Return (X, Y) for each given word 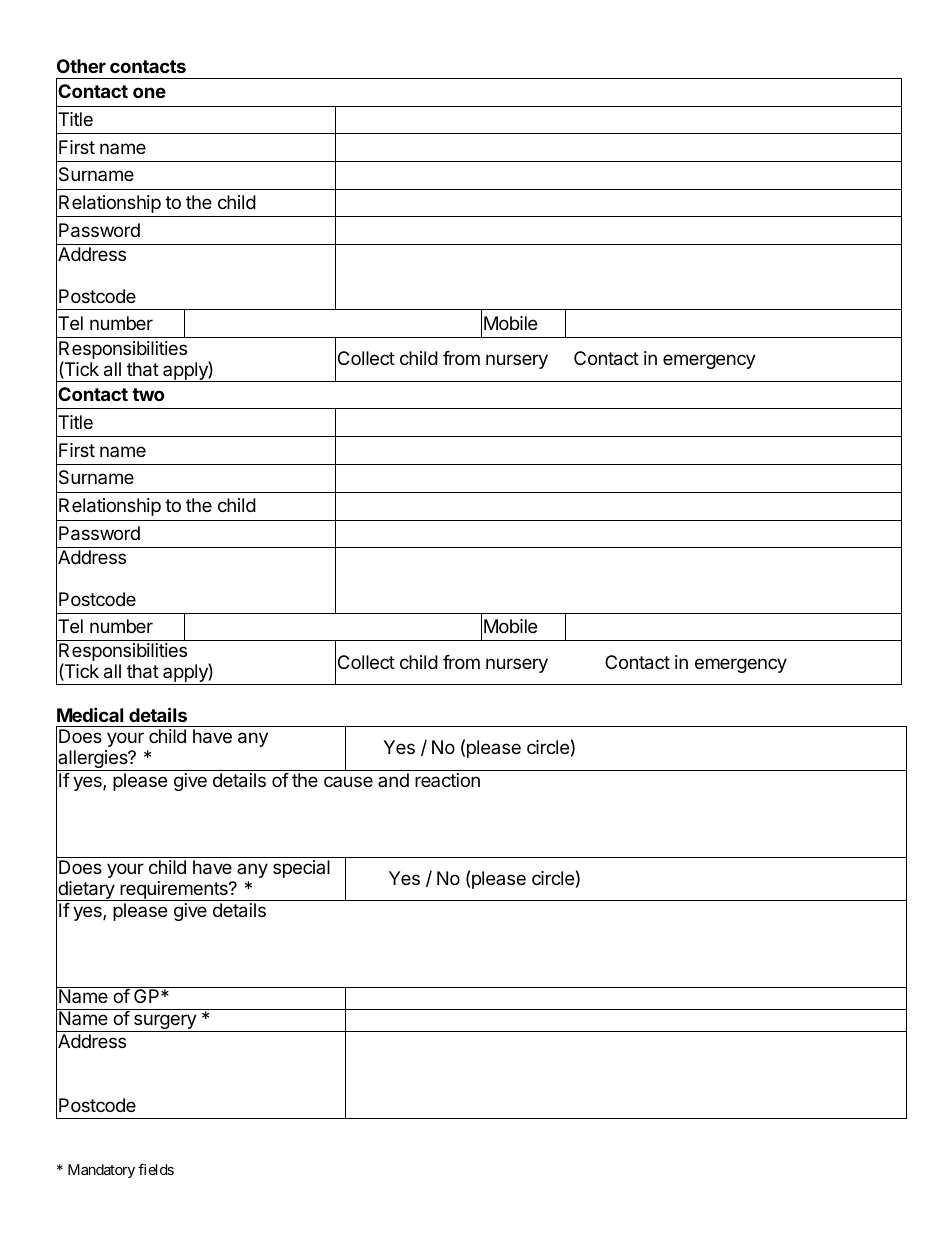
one (149, 92)
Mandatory (101, 1171)
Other (81, 66)
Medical (90, 714)
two (148, 394)
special (301, 869)
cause (348, 781)
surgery (165, 1023)
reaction (447, 780)
